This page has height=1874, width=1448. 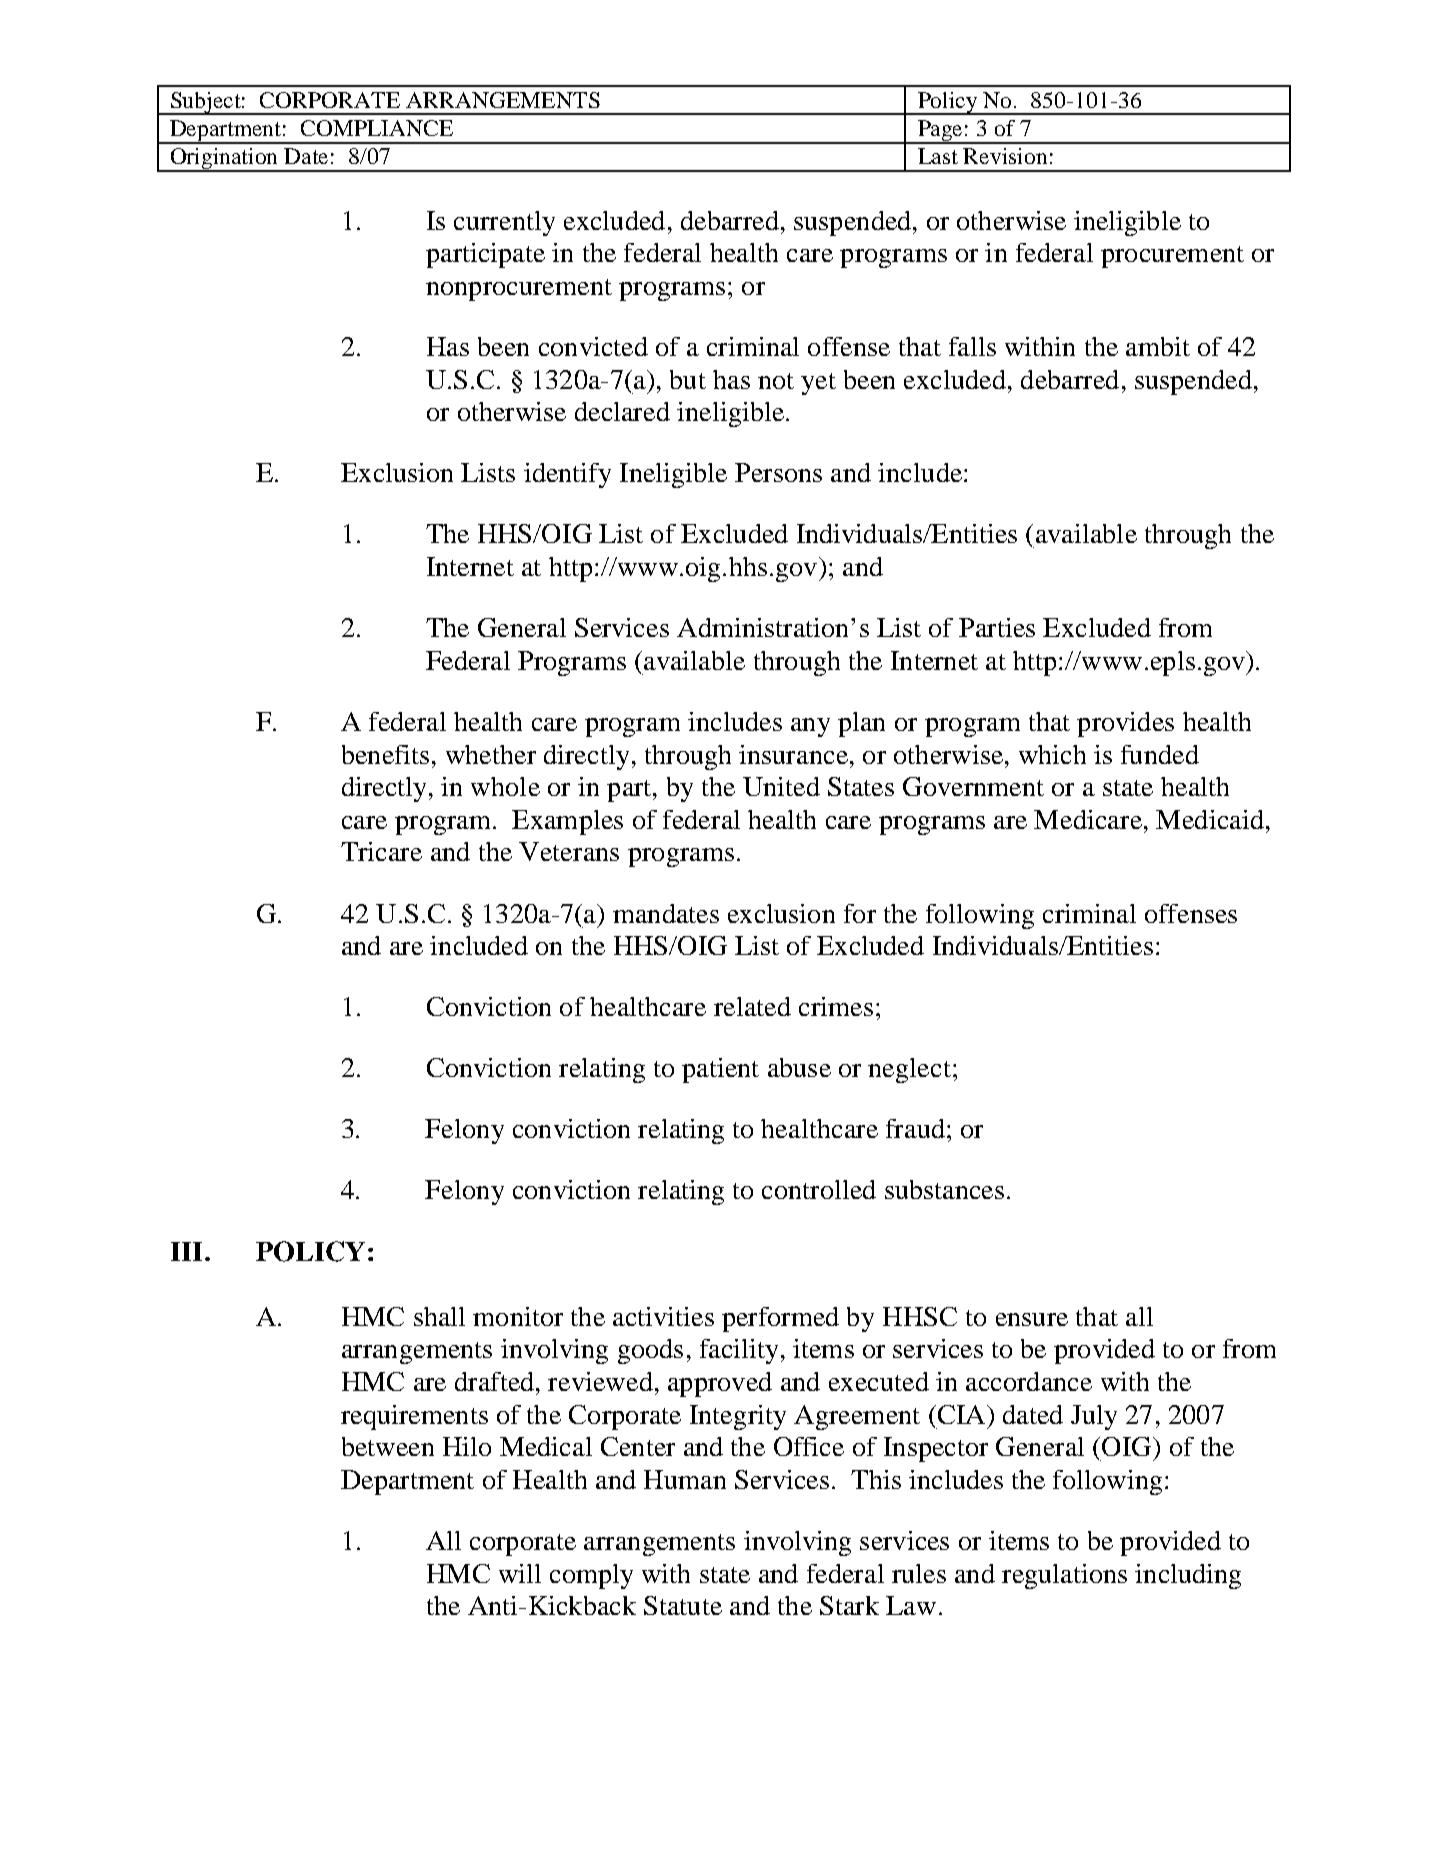 What do you see at coordinates (569, 851) in the page?
I see `Veterans` at bounding box center [569, 851].
